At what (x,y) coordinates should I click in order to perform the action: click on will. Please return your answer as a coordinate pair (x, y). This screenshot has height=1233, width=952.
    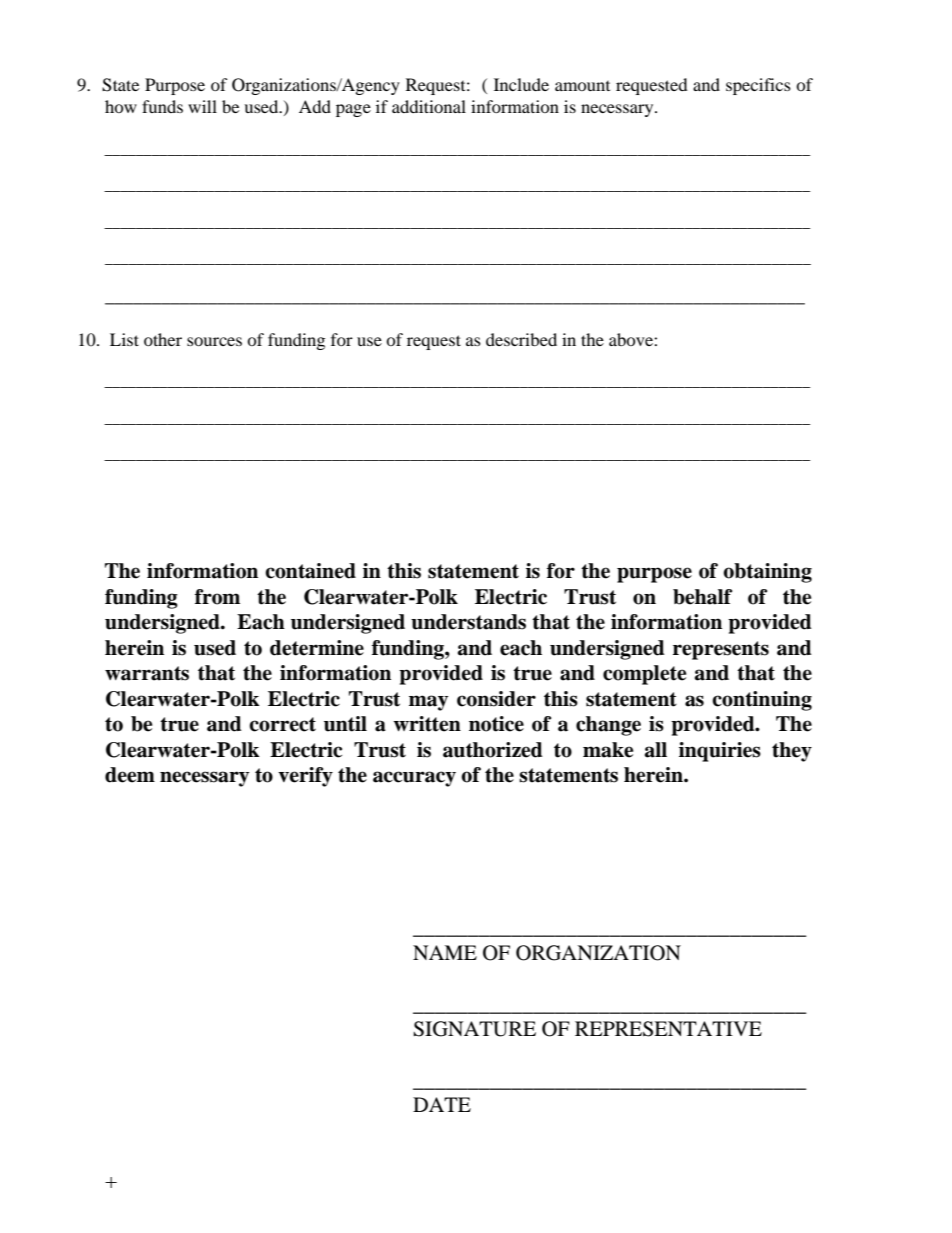
    Looking at the image, I should click on (202, 106).
